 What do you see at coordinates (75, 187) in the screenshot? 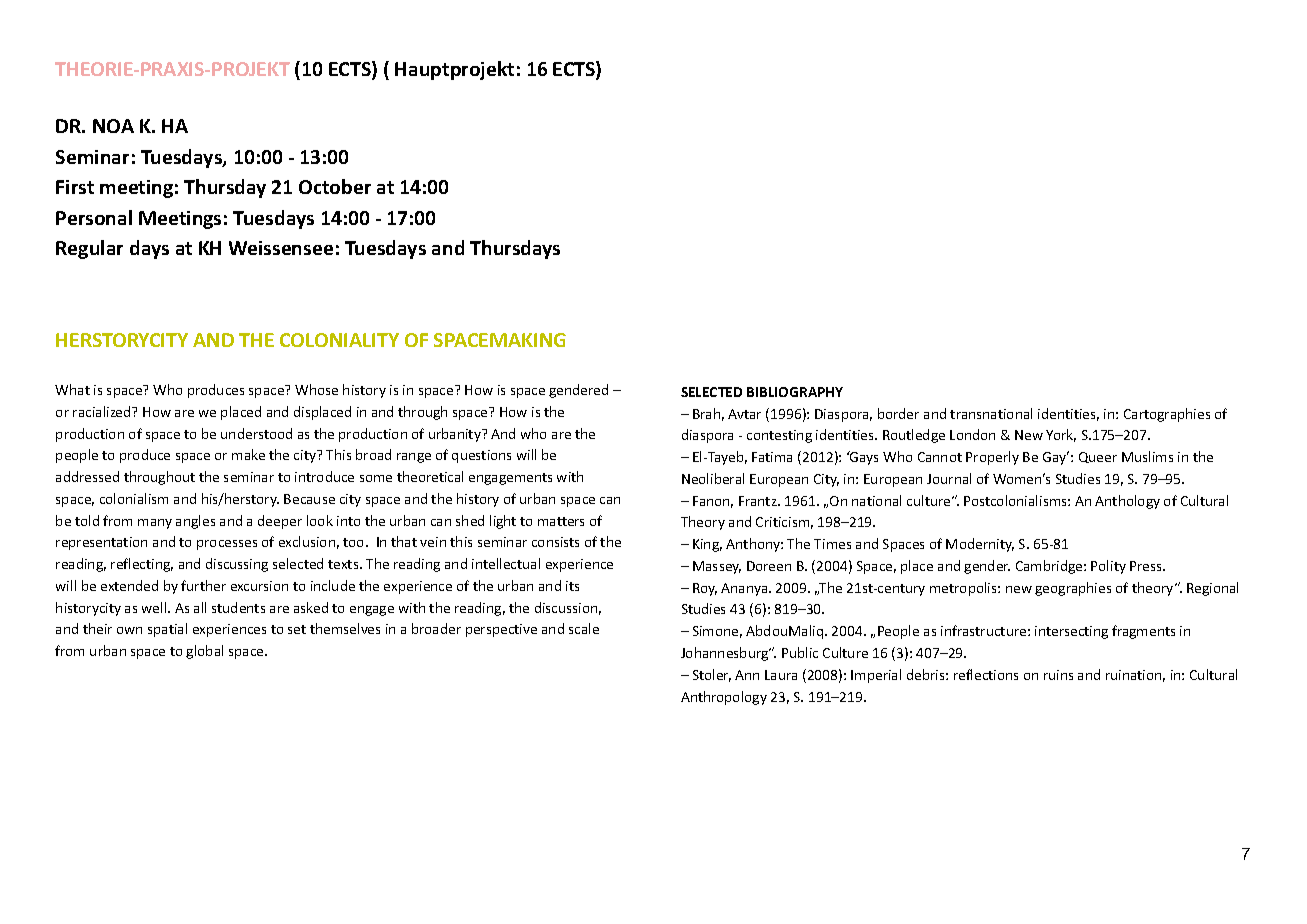
I see `First` at bounding box center [75, 187].
